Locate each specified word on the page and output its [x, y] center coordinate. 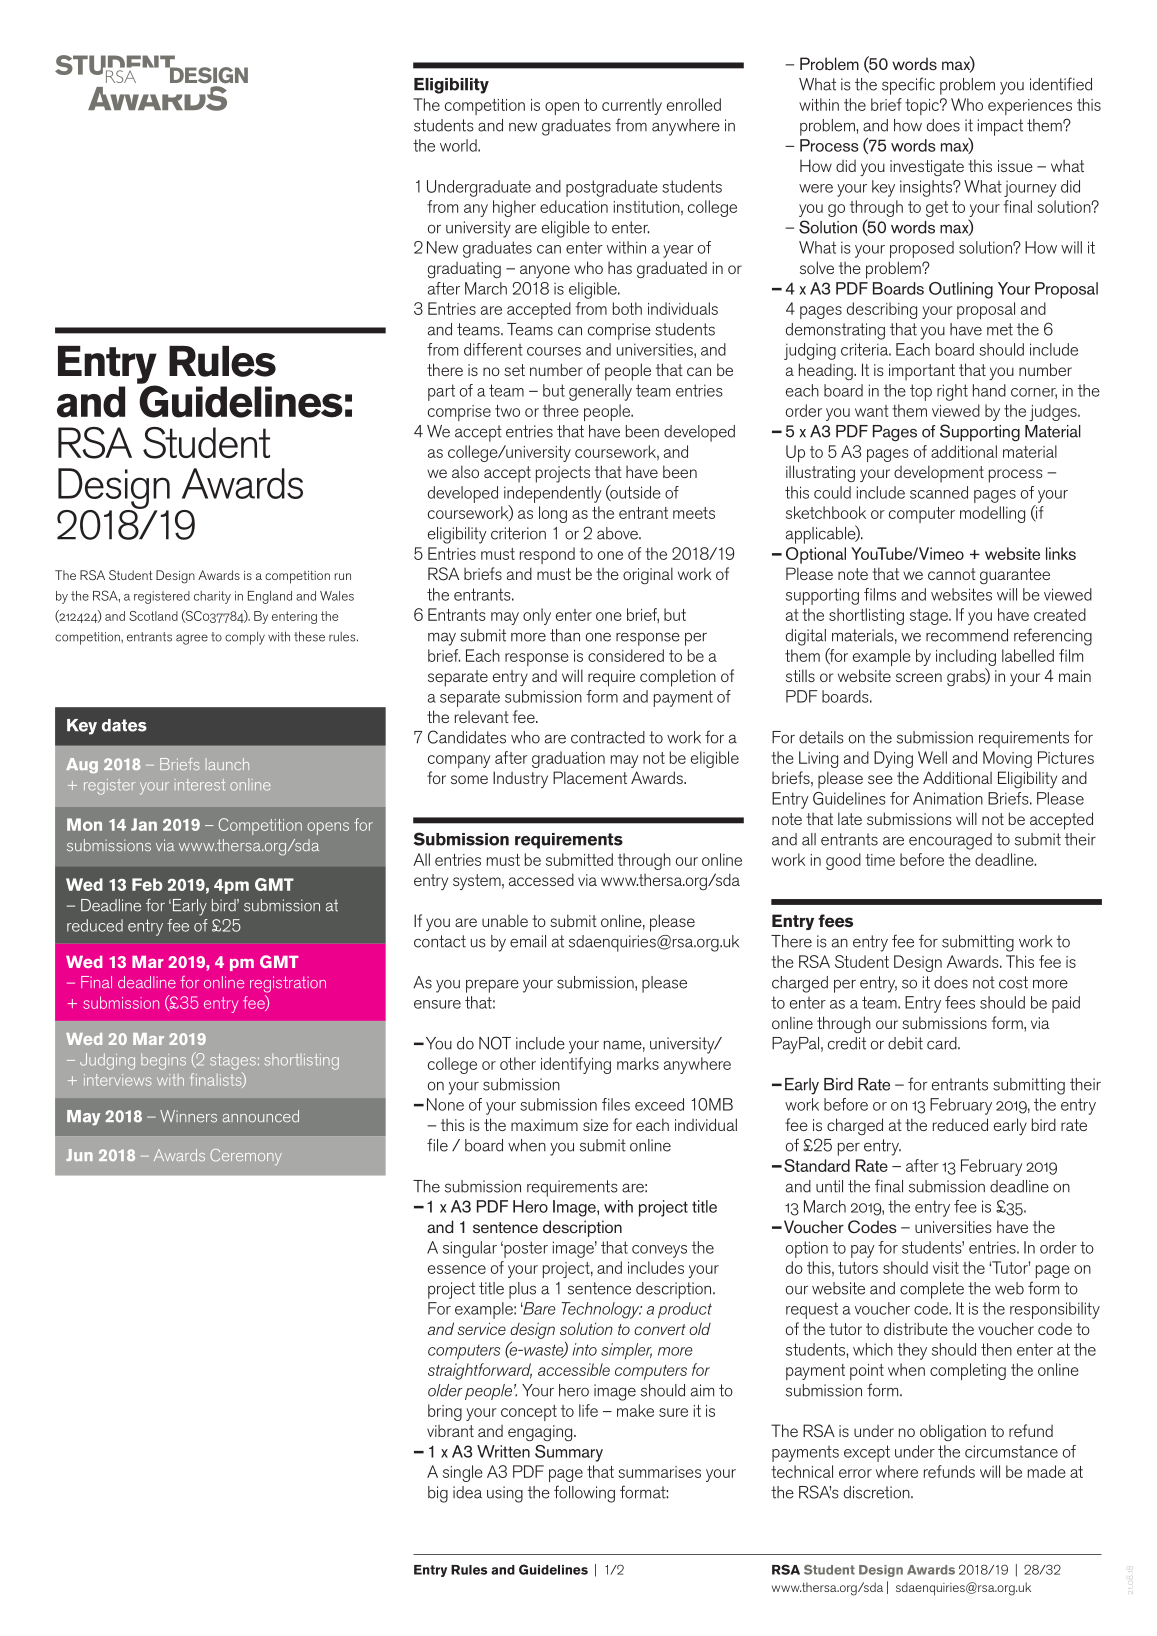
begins [163, 1061]
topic [923, 106]
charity [212, 597]
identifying [576, 1065]
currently [632, 106]
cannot [952, 574]
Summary [569, 1453]
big [438, 1494]
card [943, 1043]
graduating [464, 270]
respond [547, 555]
